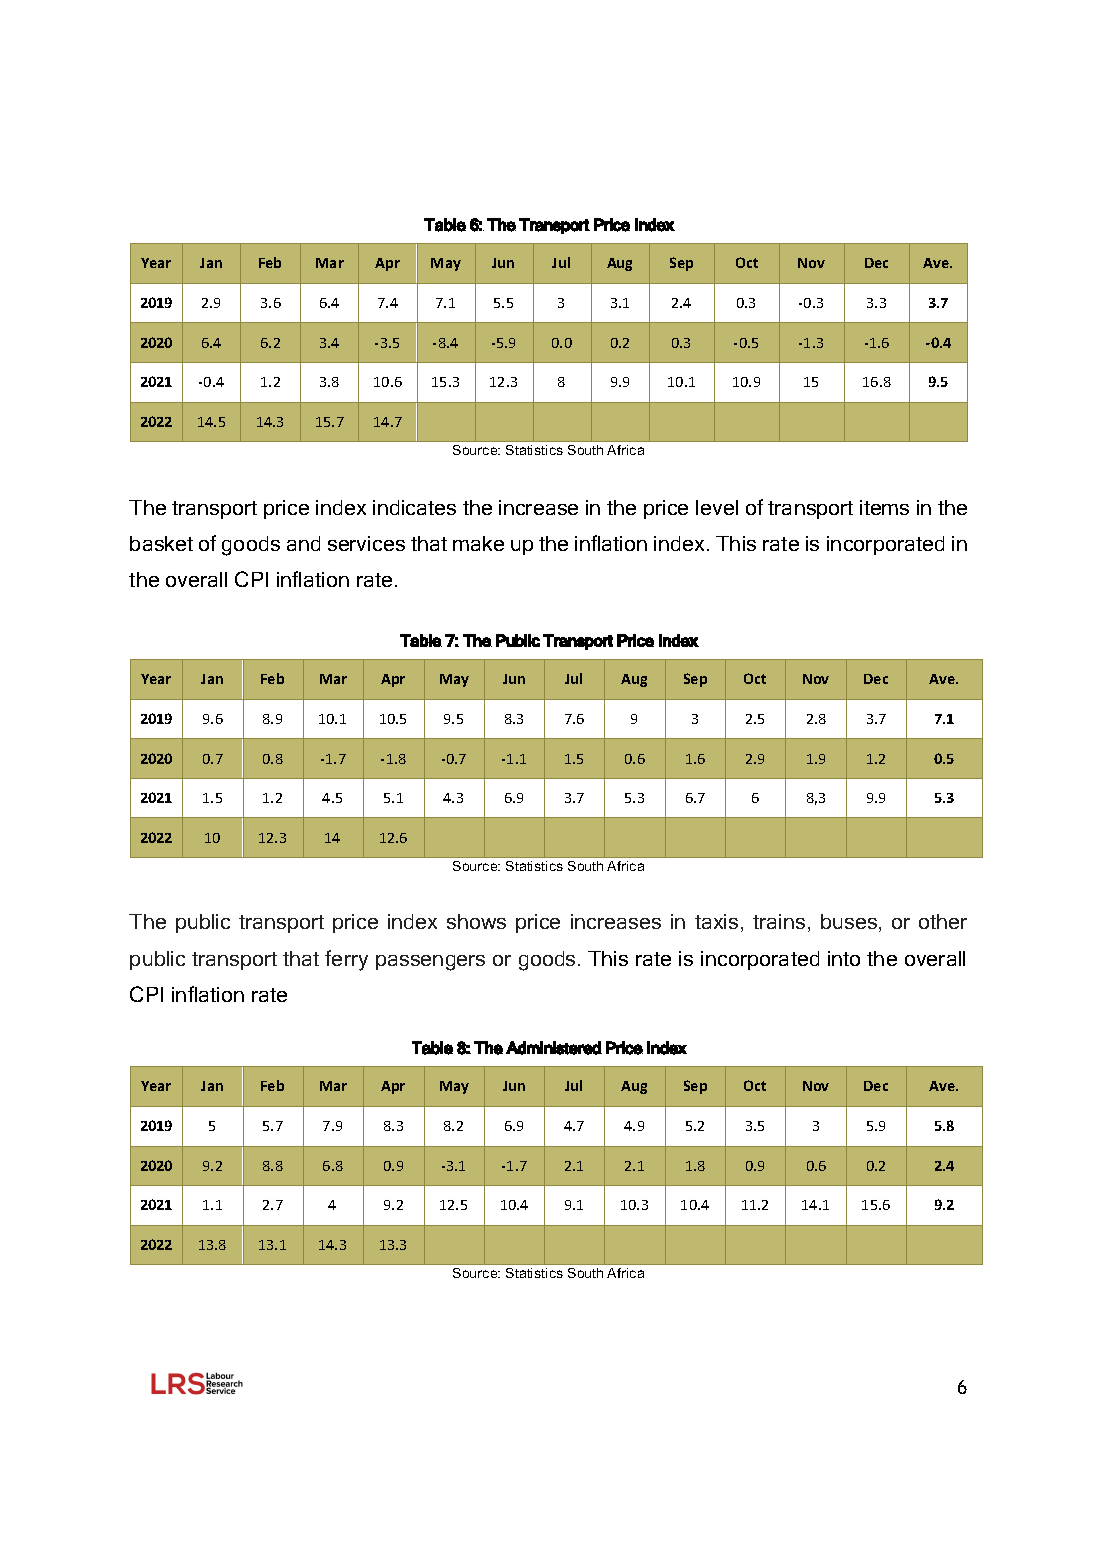  What do you see at coordinates (430, 963) in the page?
I see `passengers` at bounding box center [430, 963].
